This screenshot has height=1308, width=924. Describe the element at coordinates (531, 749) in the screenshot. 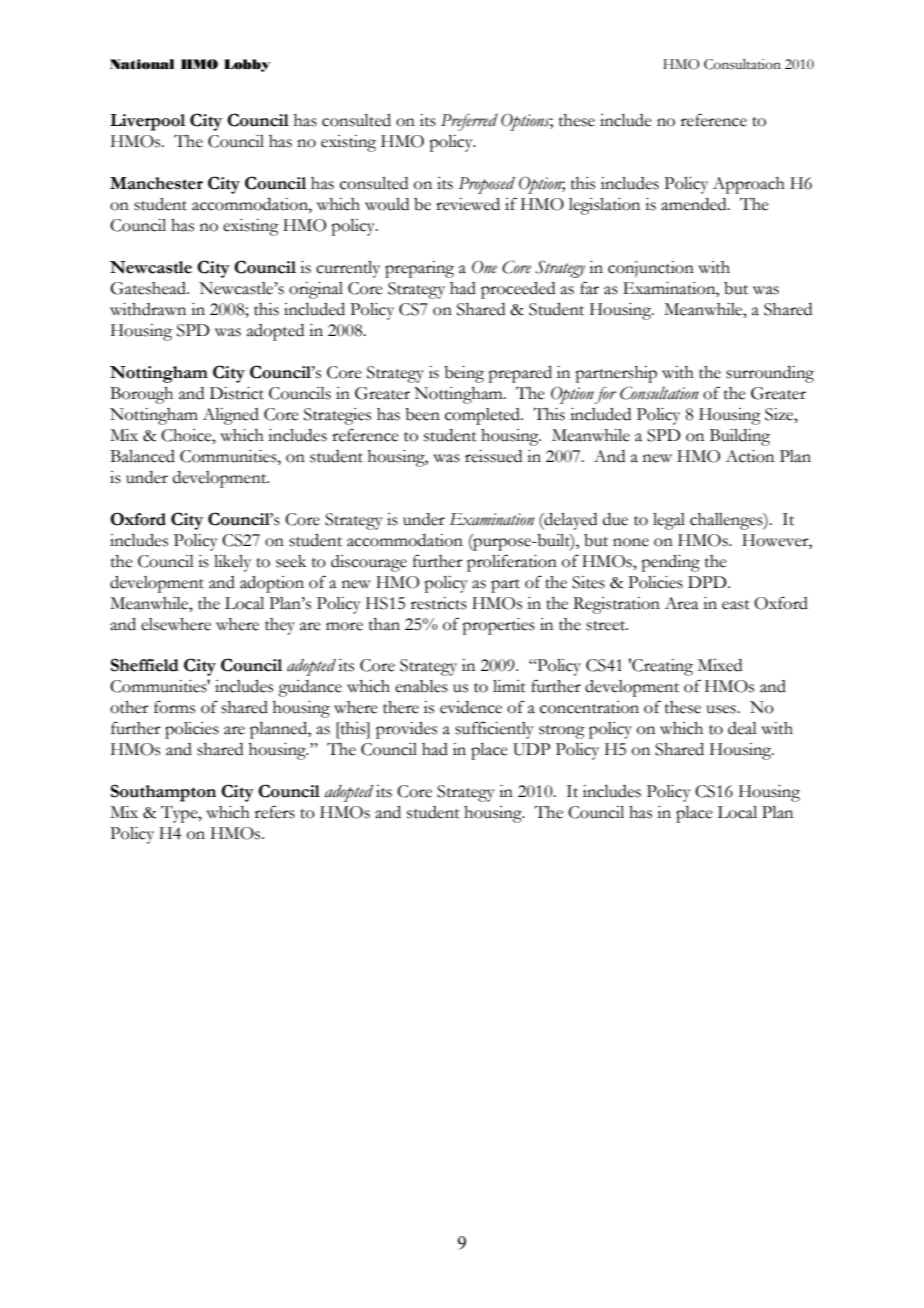

I see `UDP` at that location.
